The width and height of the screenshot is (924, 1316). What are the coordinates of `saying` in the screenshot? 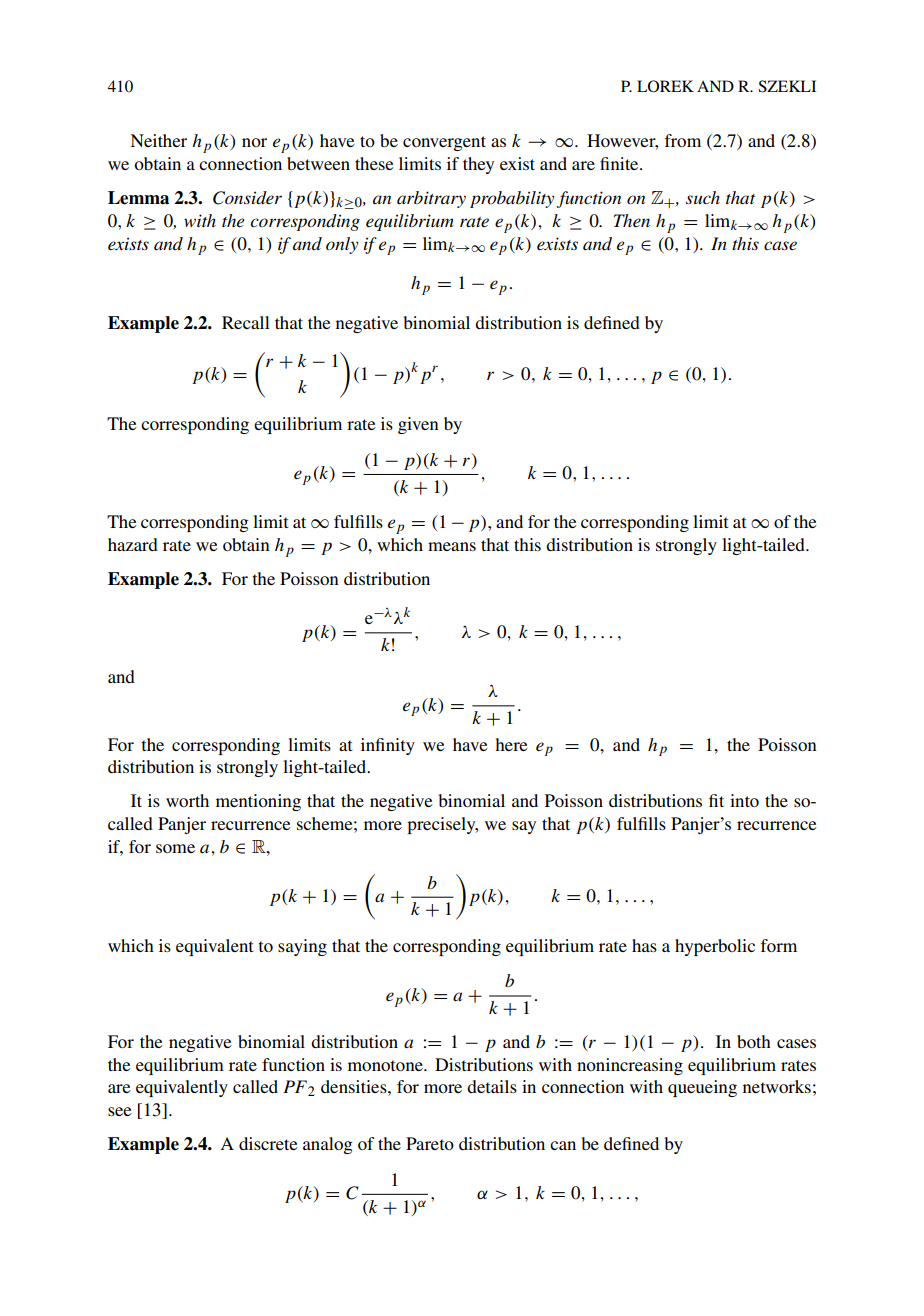 It's located at (302, 947).
